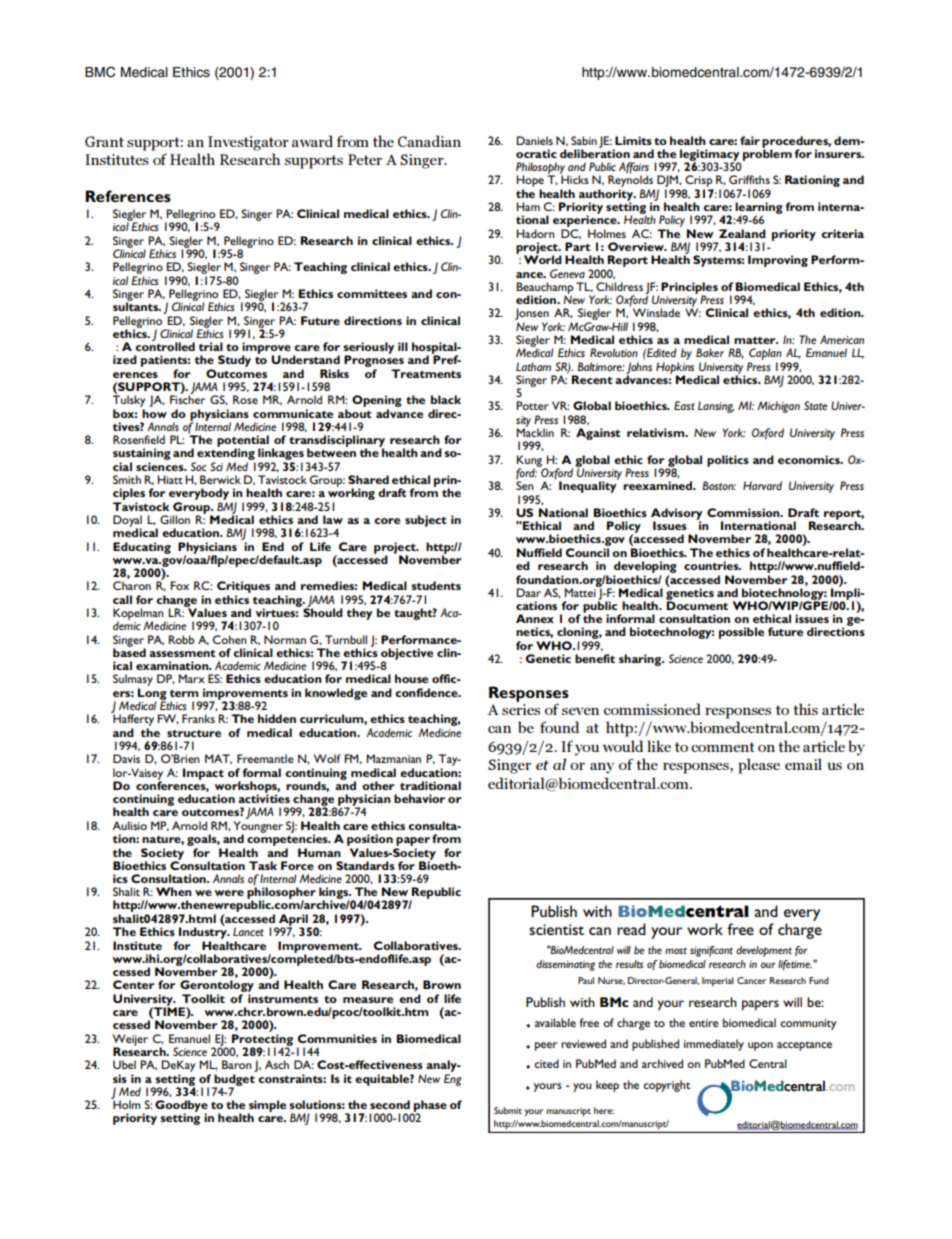 This screenshot has width=952, height=1239. I want to click on possible, so click(741, 633).
